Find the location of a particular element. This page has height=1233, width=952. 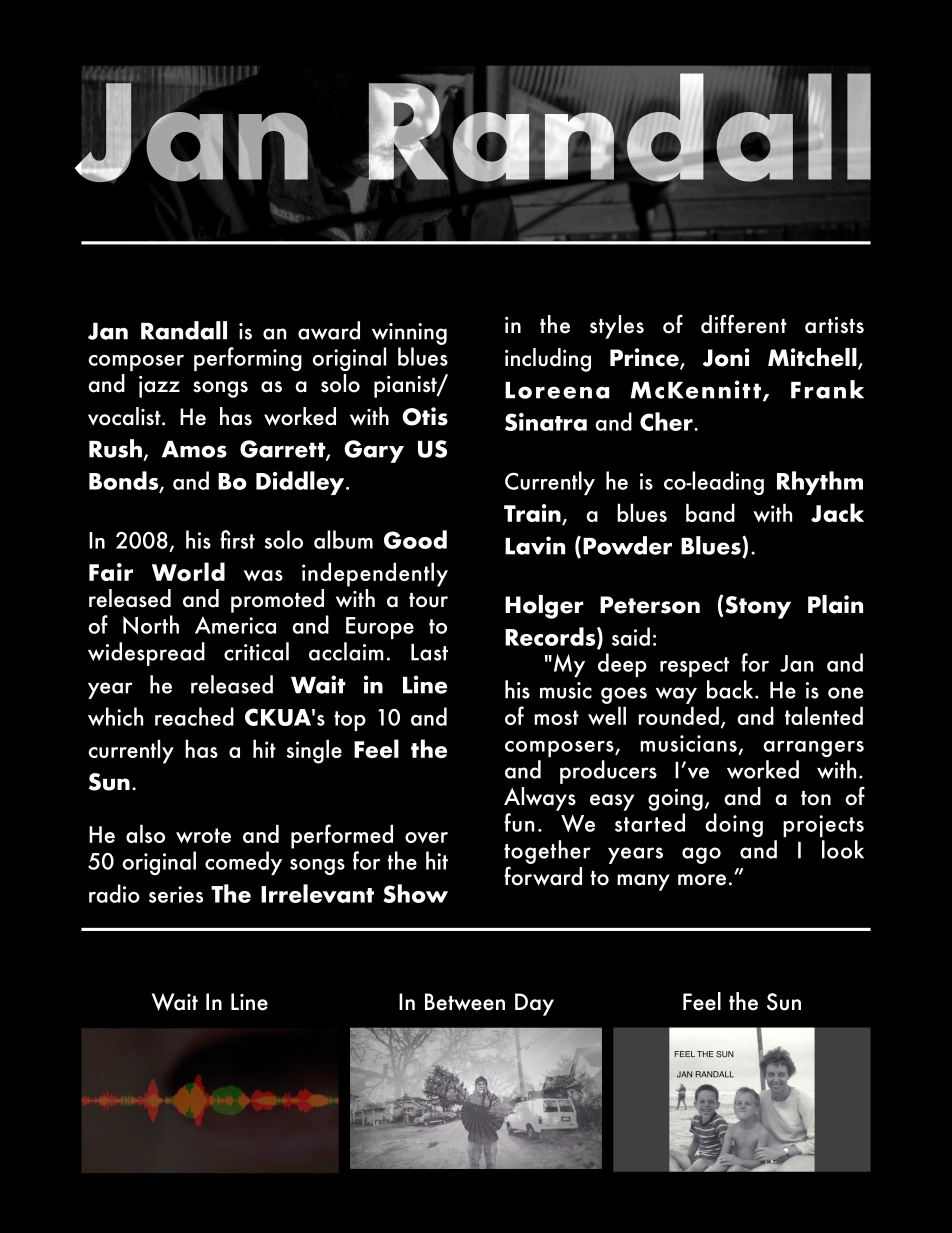

arrangers is located at coordinates (813, 749).
